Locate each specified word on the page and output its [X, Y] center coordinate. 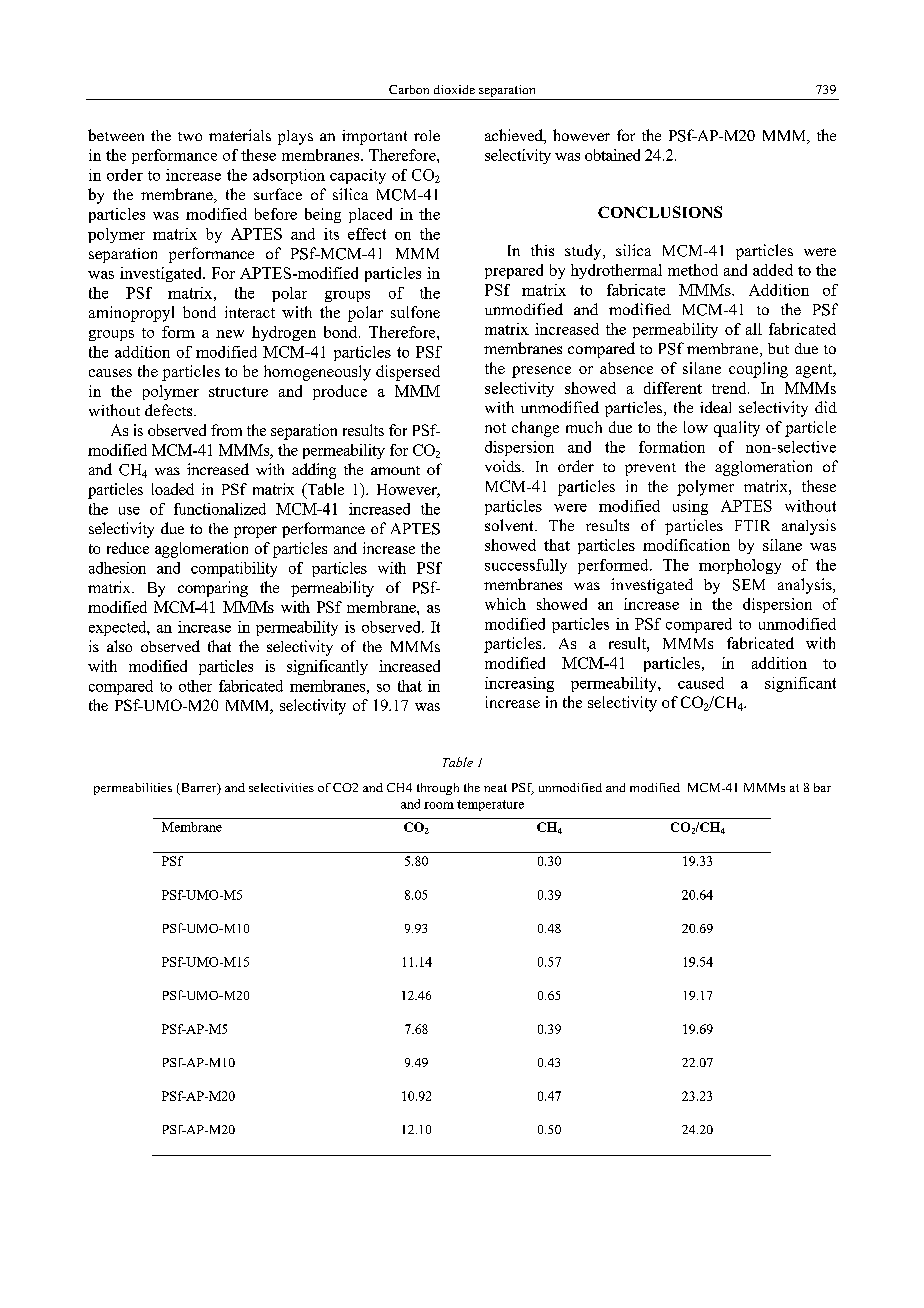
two [190, 136]
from [226, 430]
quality [737, 429]
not [495, 428]
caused [701, 683]
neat [495, 788]
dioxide [454, 89]
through [438, 789]
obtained [612, 155]
